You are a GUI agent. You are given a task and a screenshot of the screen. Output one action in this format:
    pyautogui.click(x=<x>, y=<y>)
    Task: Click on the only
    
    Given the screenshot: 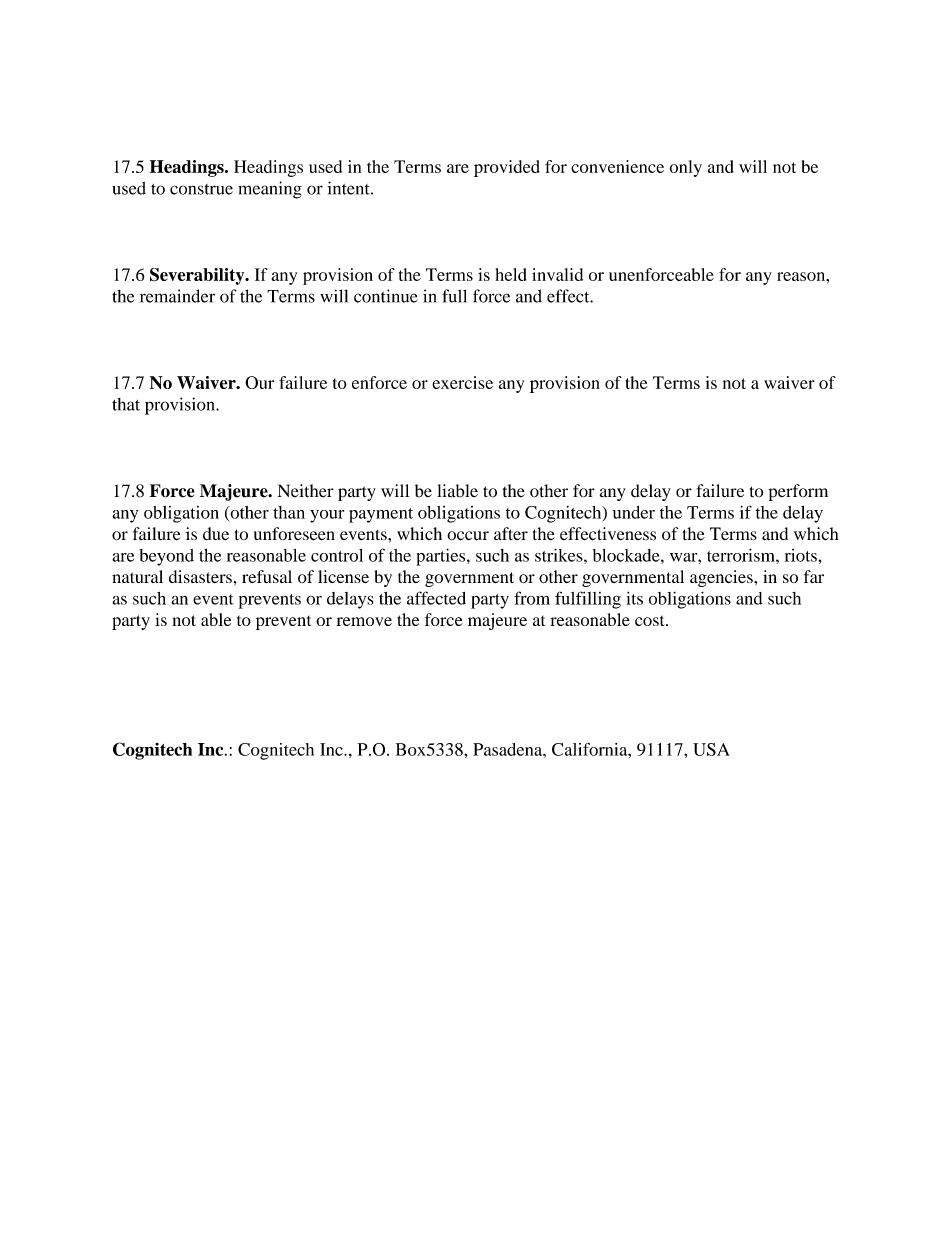 What is the action you would take?
    pyautogui.click(x=685, y=168)
